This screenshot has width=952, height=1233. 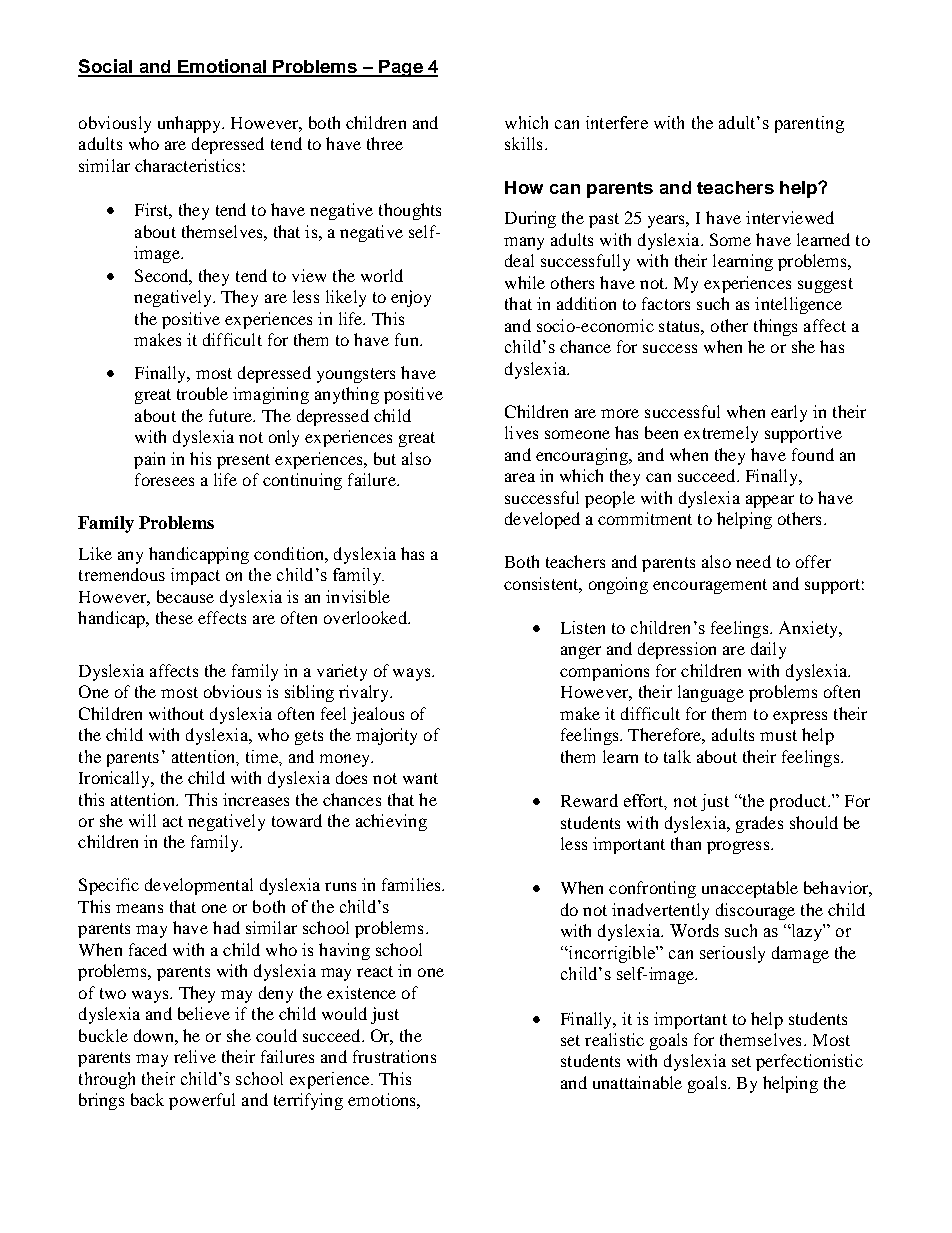 I want to click on grades, so click(x=759, y=824).
